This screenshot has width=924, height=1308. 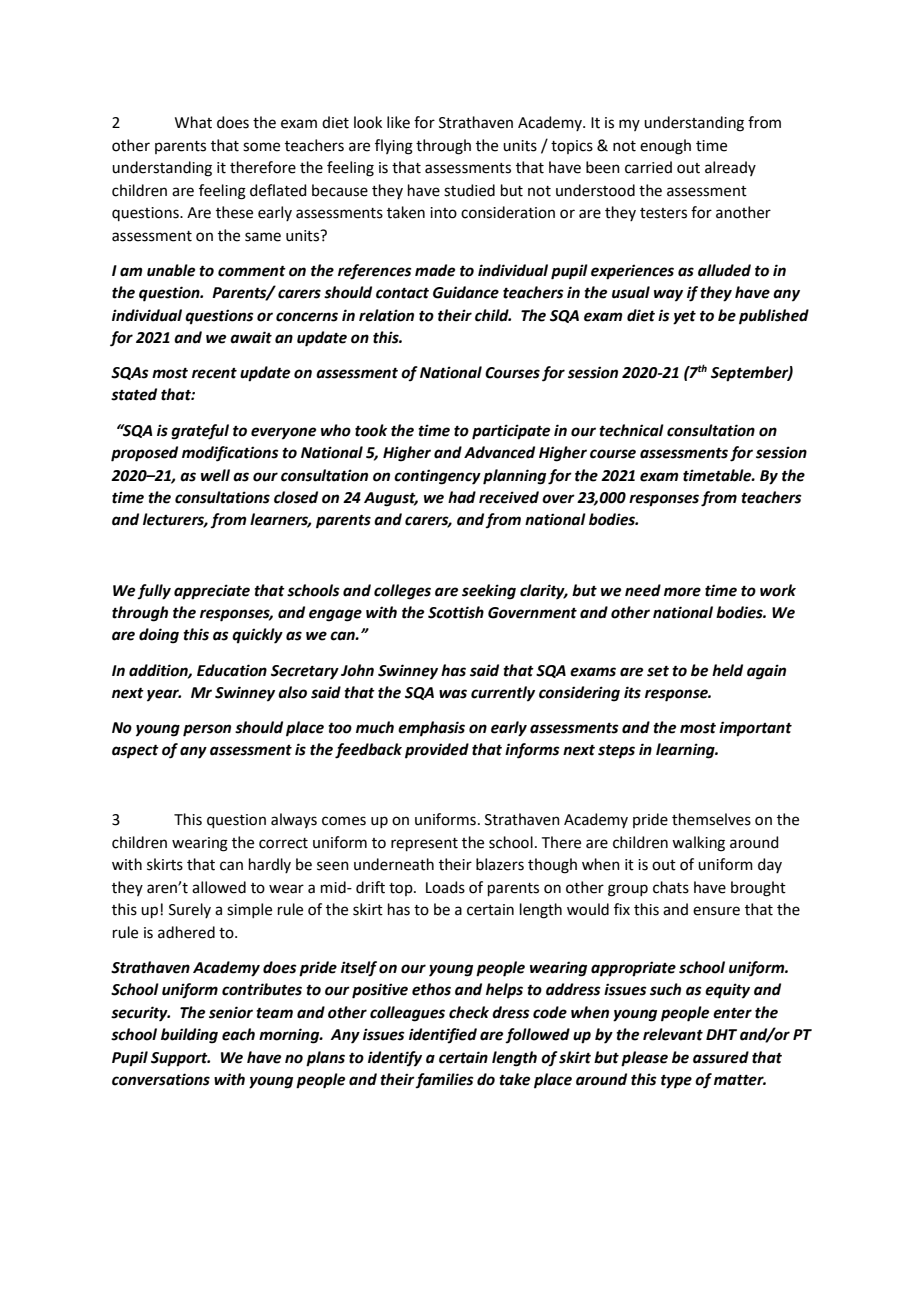 I want to click on more, so click(x=682, y=592).
